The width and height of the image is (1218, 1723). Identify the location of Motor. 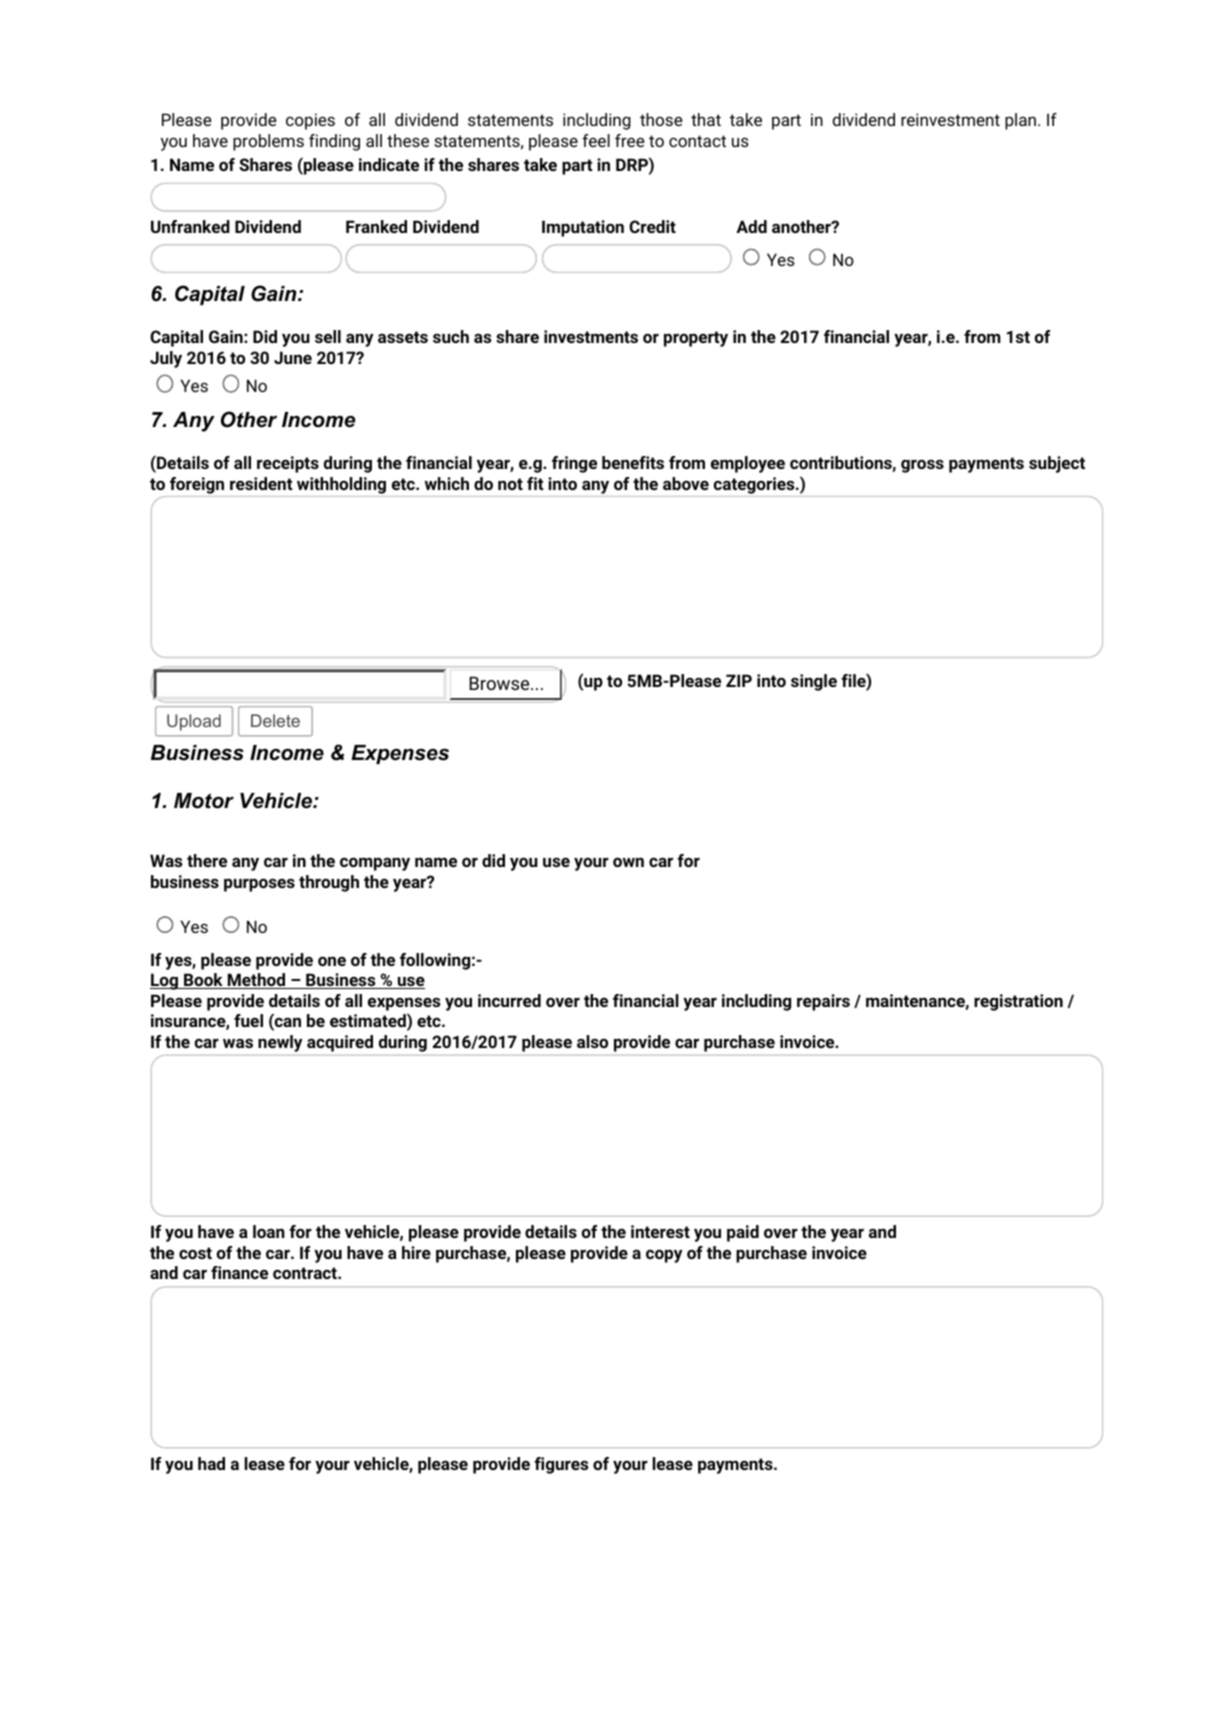
(204, 801).
